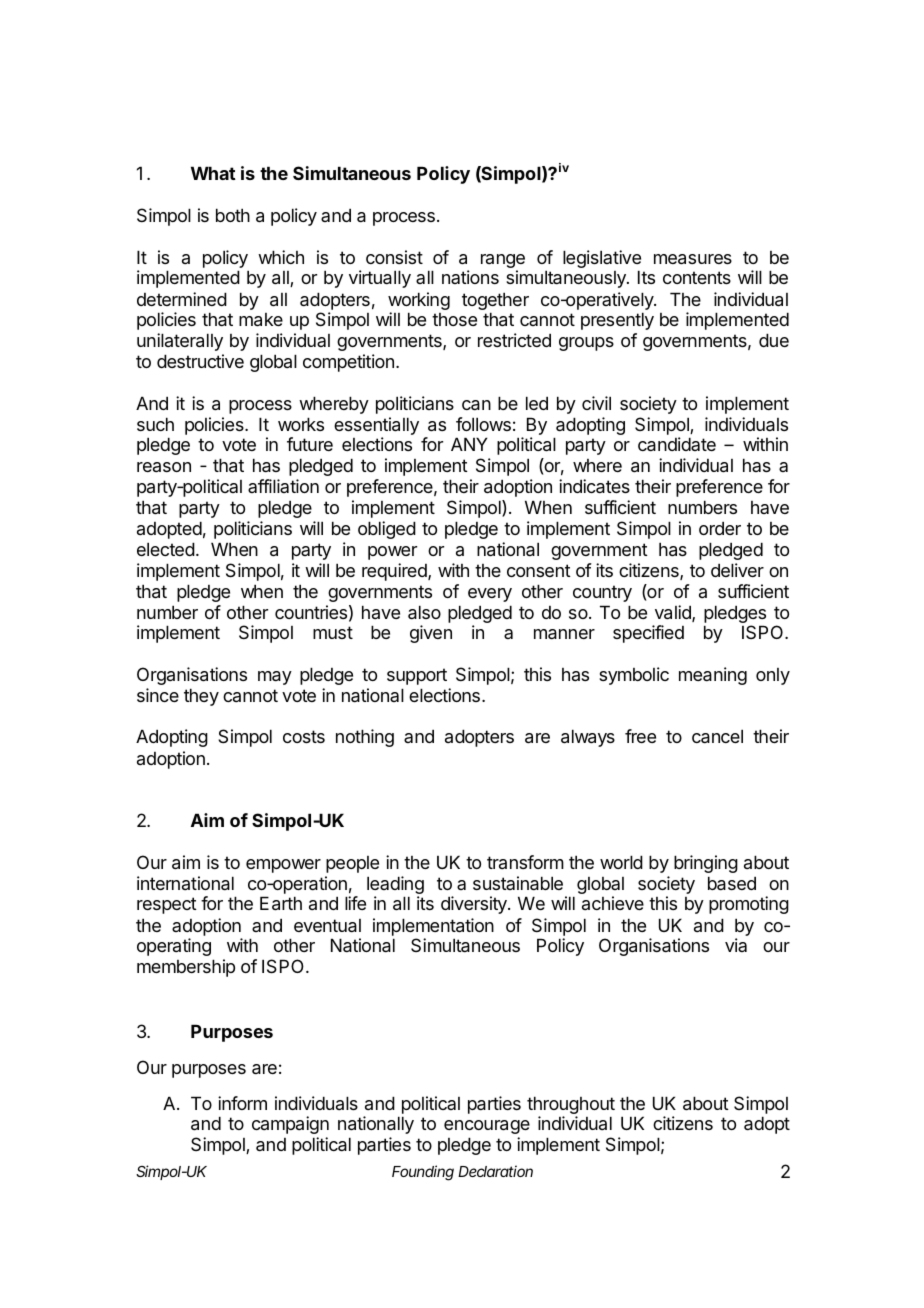 The width and height of the screenshot is (924, 1308). What do you see at coordinates (233, 215) in the screenshot?
I see `both` at bounding box center [233, 215].
